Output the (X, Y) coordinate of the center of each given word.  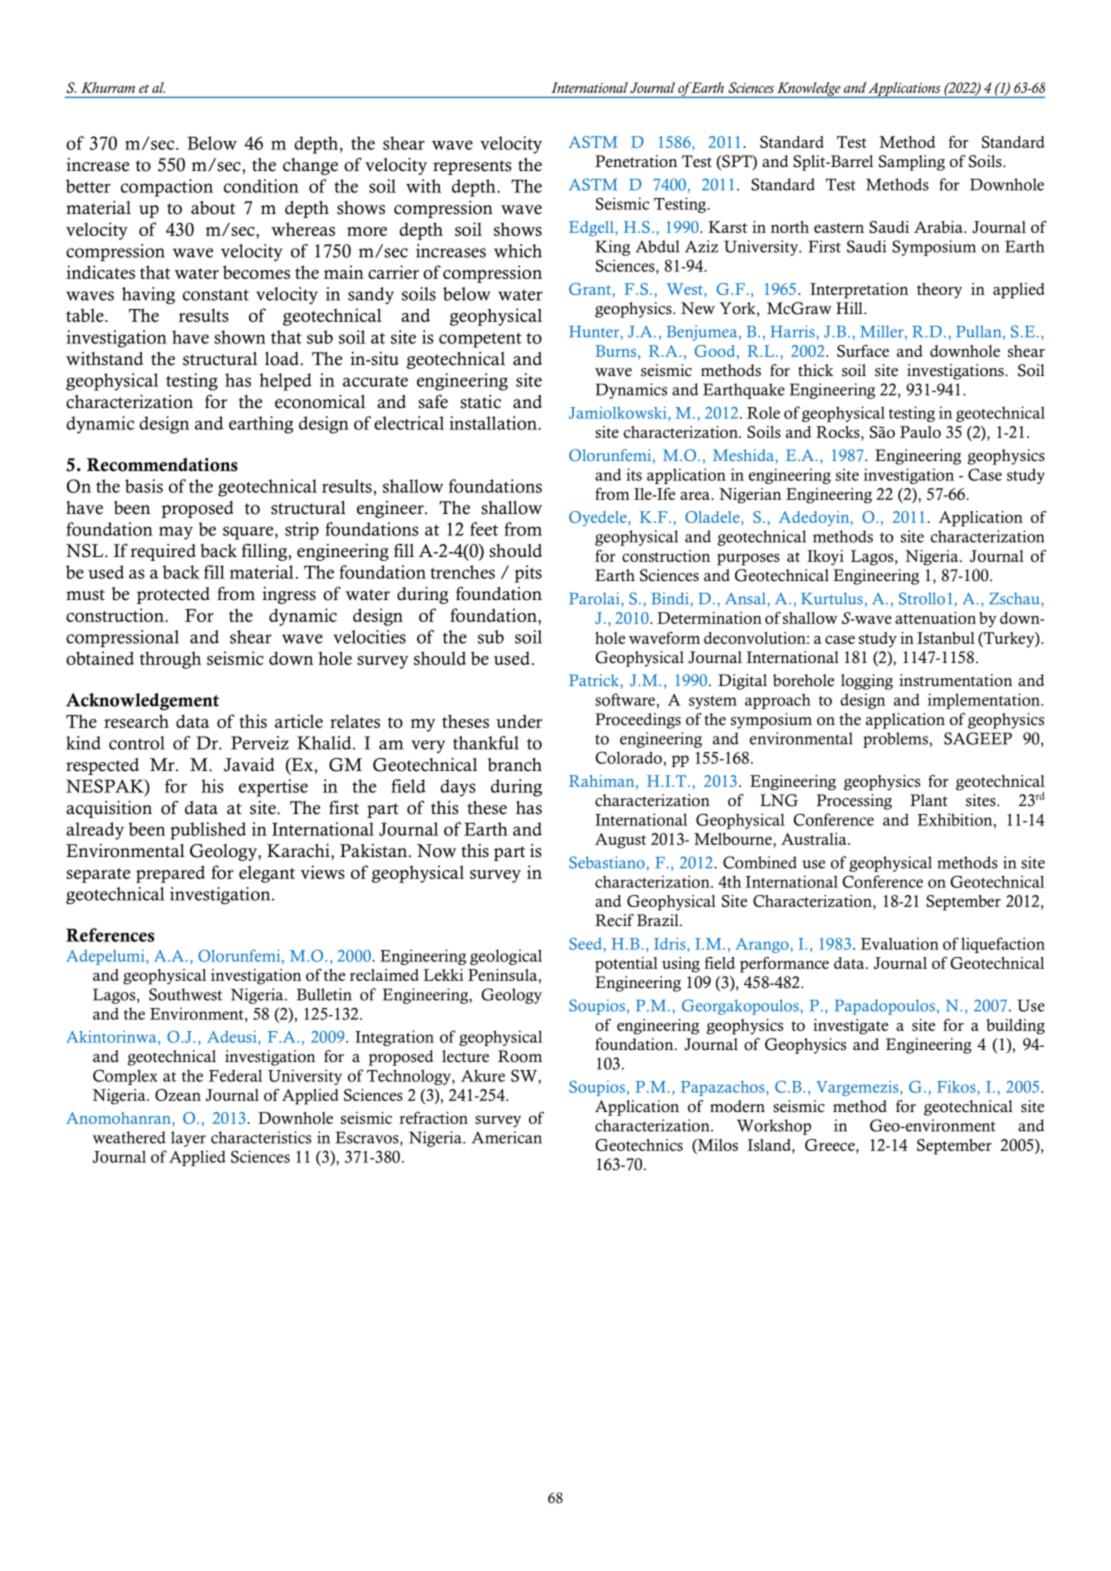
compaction (167, 188)
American (507, 1137)
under (519, 721)
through (170, 660)
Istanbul (946, 638)
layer (188, 1139)
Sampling (912, 163)
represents (472, 167)
